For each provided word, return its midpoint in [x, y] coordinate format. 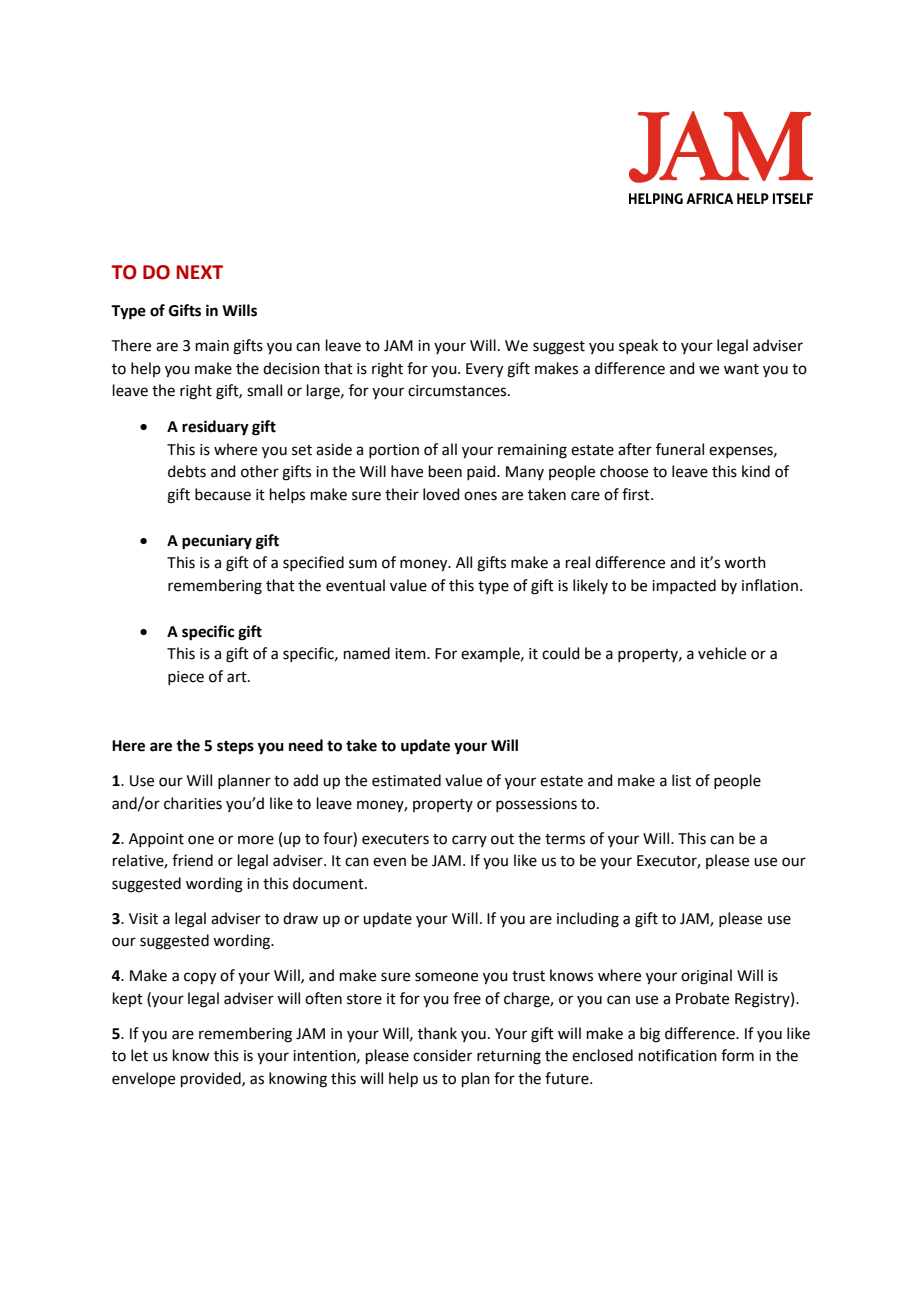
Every [484, 370]
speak [638, 346]
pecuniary [217, 542]
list [681, 780]
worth [745, 562]
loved [441, 494]
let [139, 1055]
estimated [406, 780]
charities [193, 803]
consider [442, 1055]
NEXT [199, 272]
